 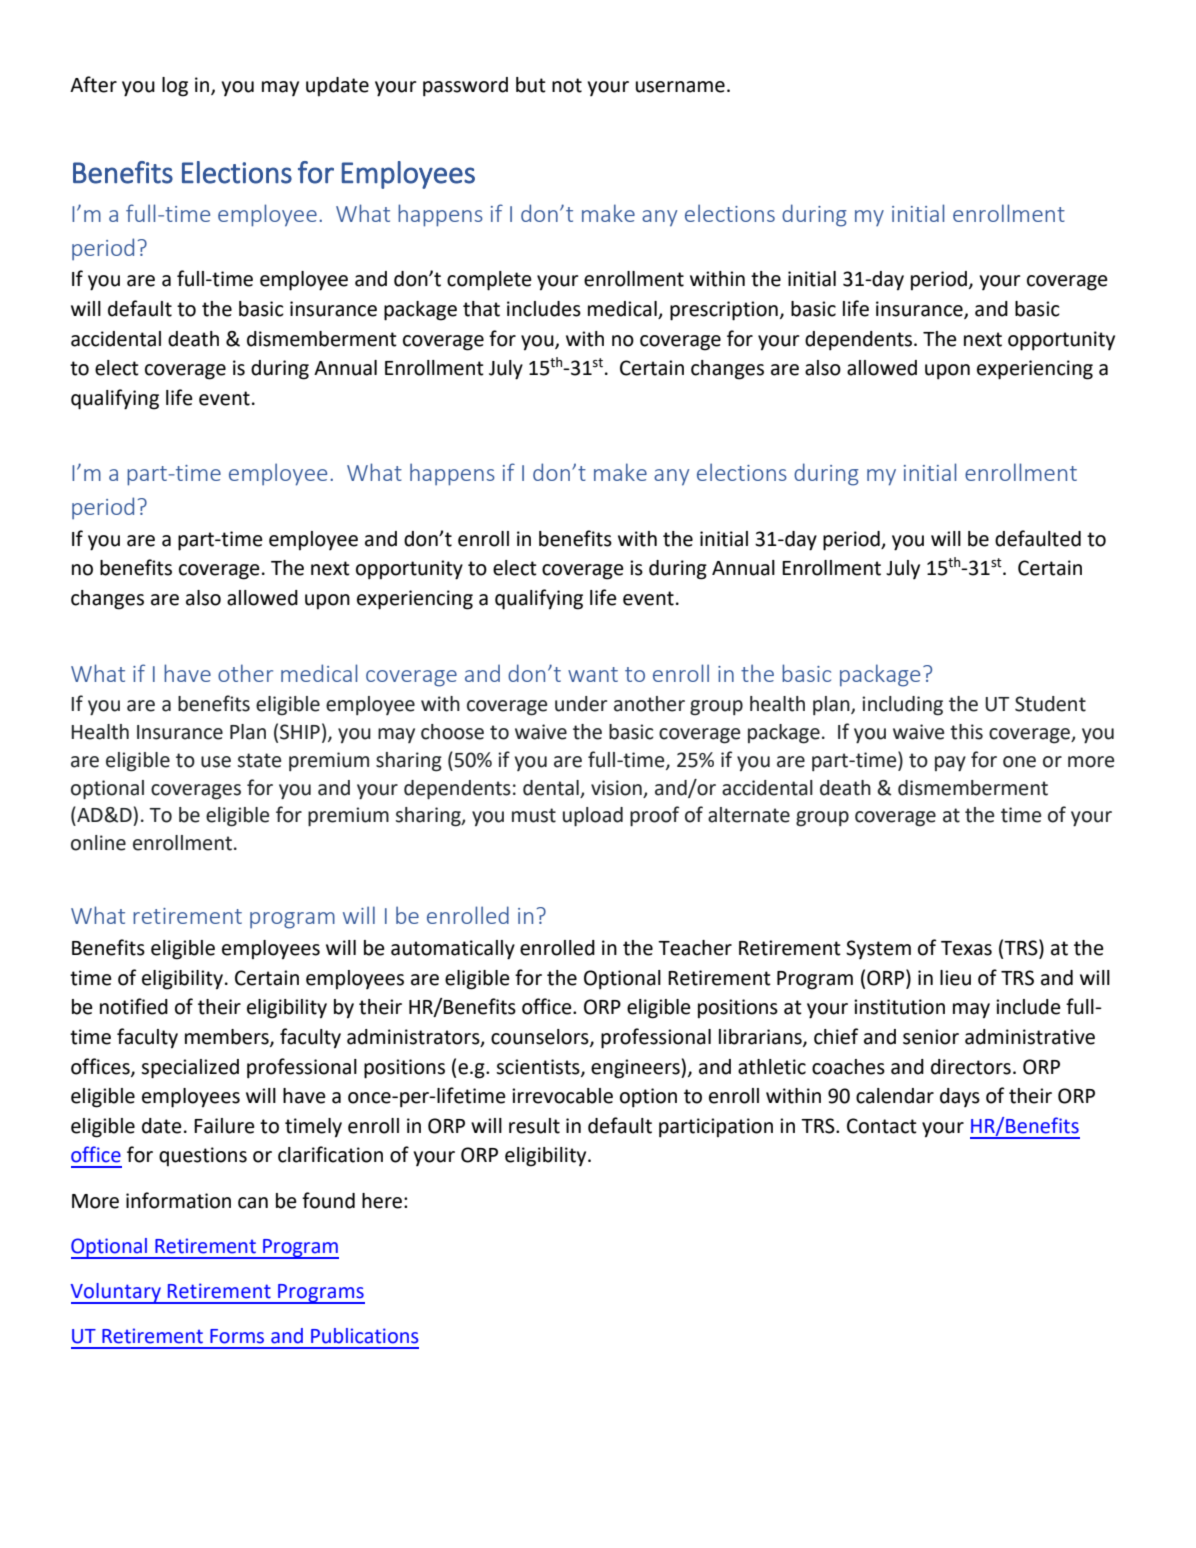 What do you see at coordinates (680, 87) in the page?
I see `username` at bounding box center [680, 87].
